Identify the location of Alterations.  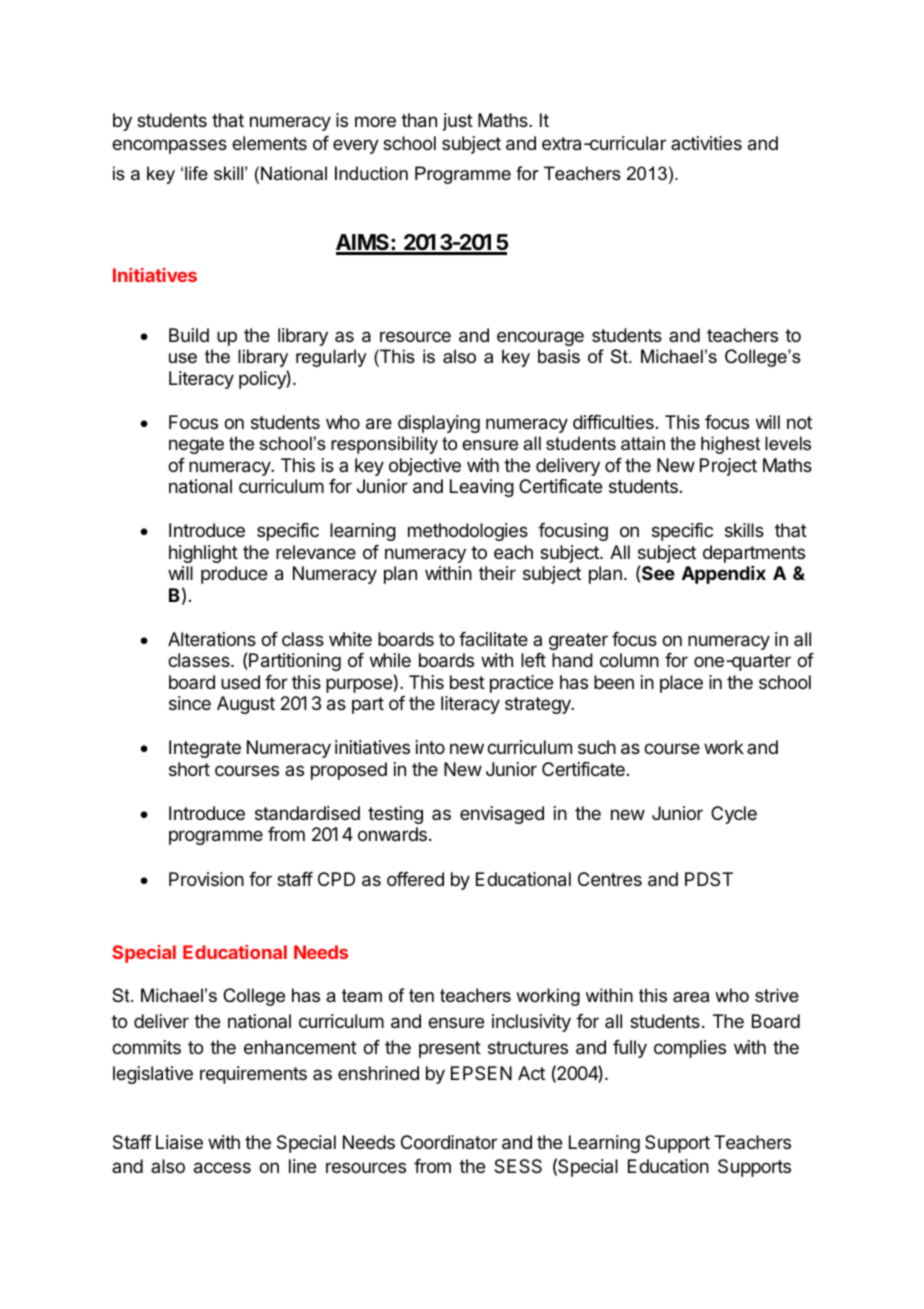
(212, 639).
